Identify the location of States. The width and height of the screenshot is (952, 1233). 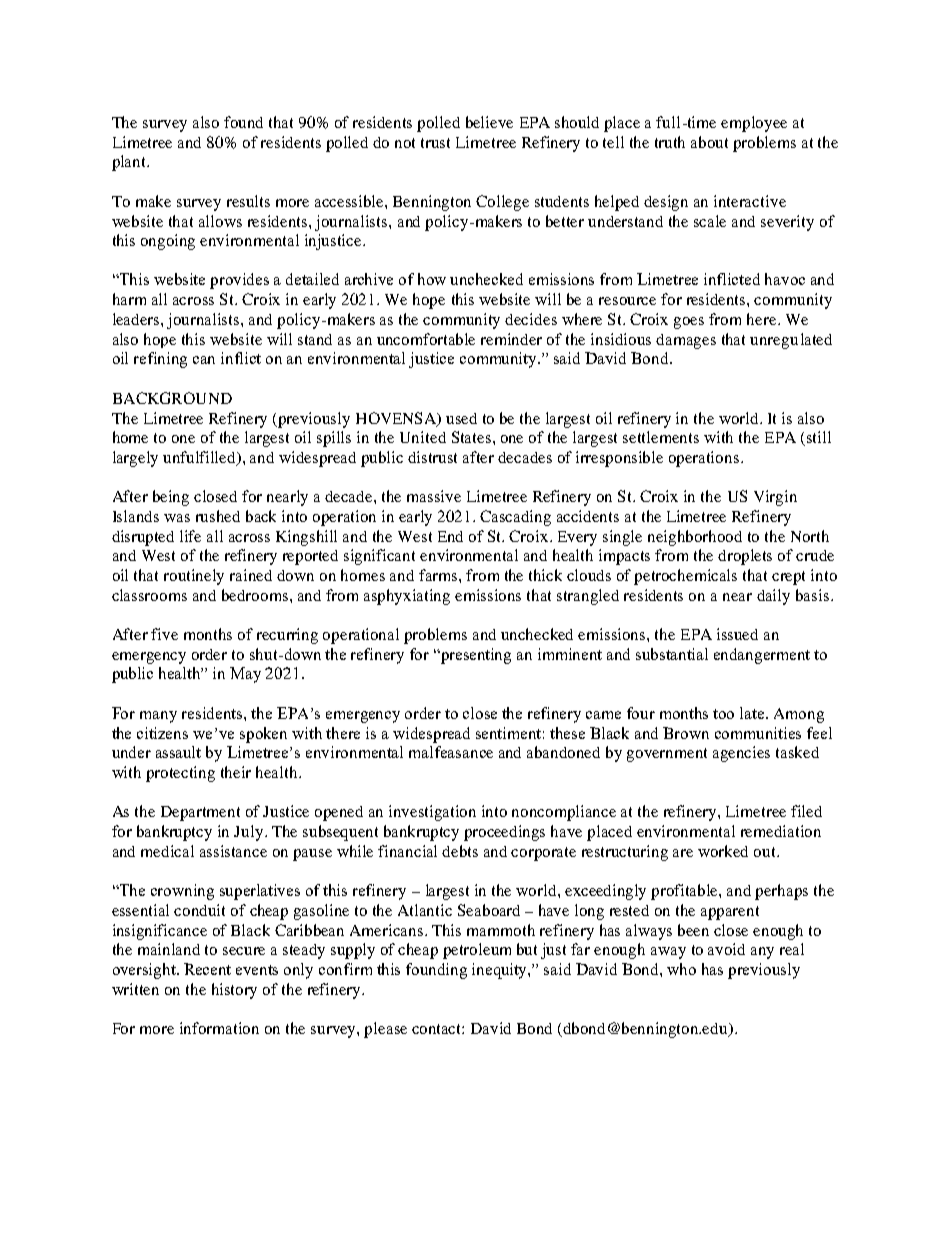
(473, 437).
